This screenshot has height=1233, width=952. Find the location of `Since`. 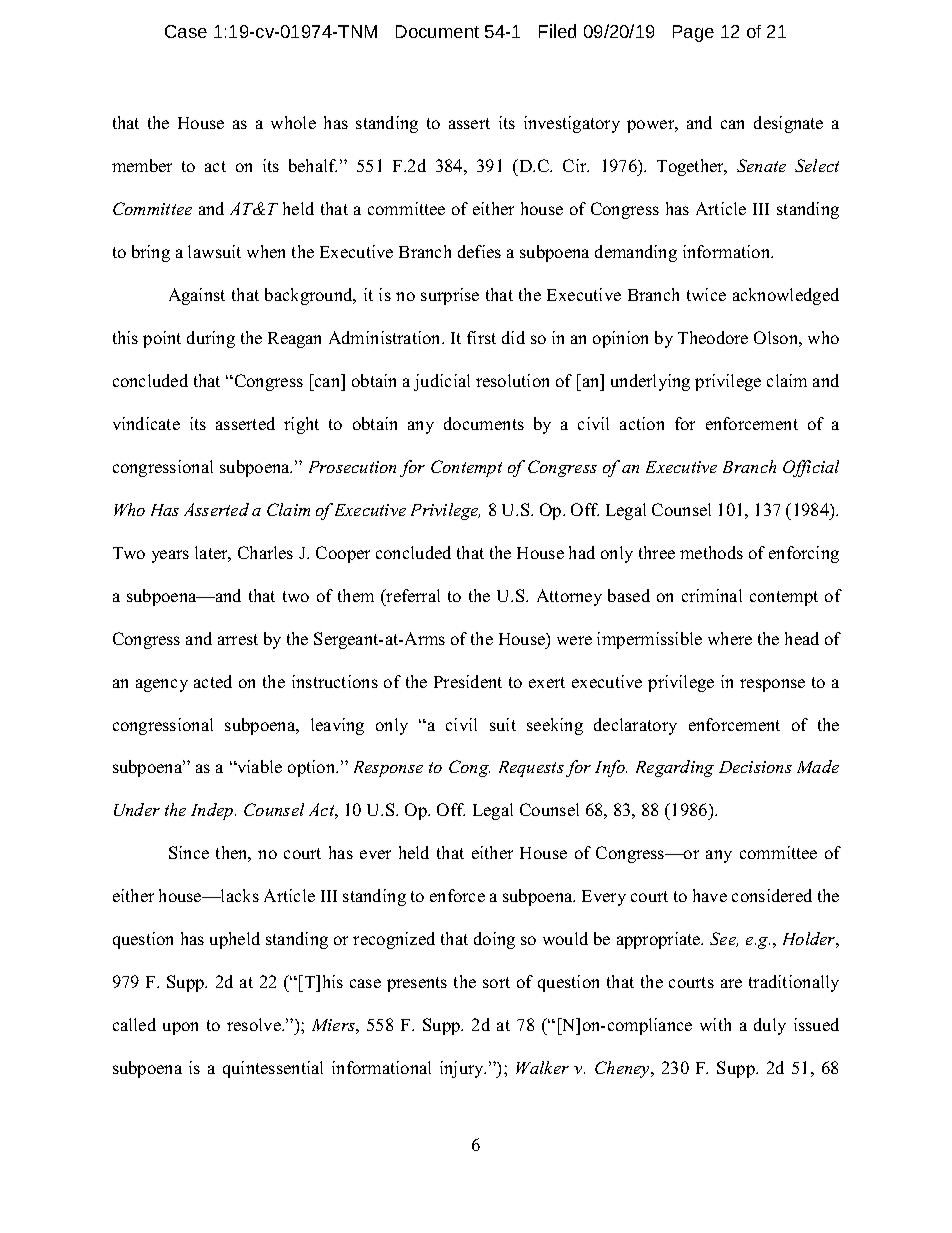

Since is located at coordinates (189, 852).
